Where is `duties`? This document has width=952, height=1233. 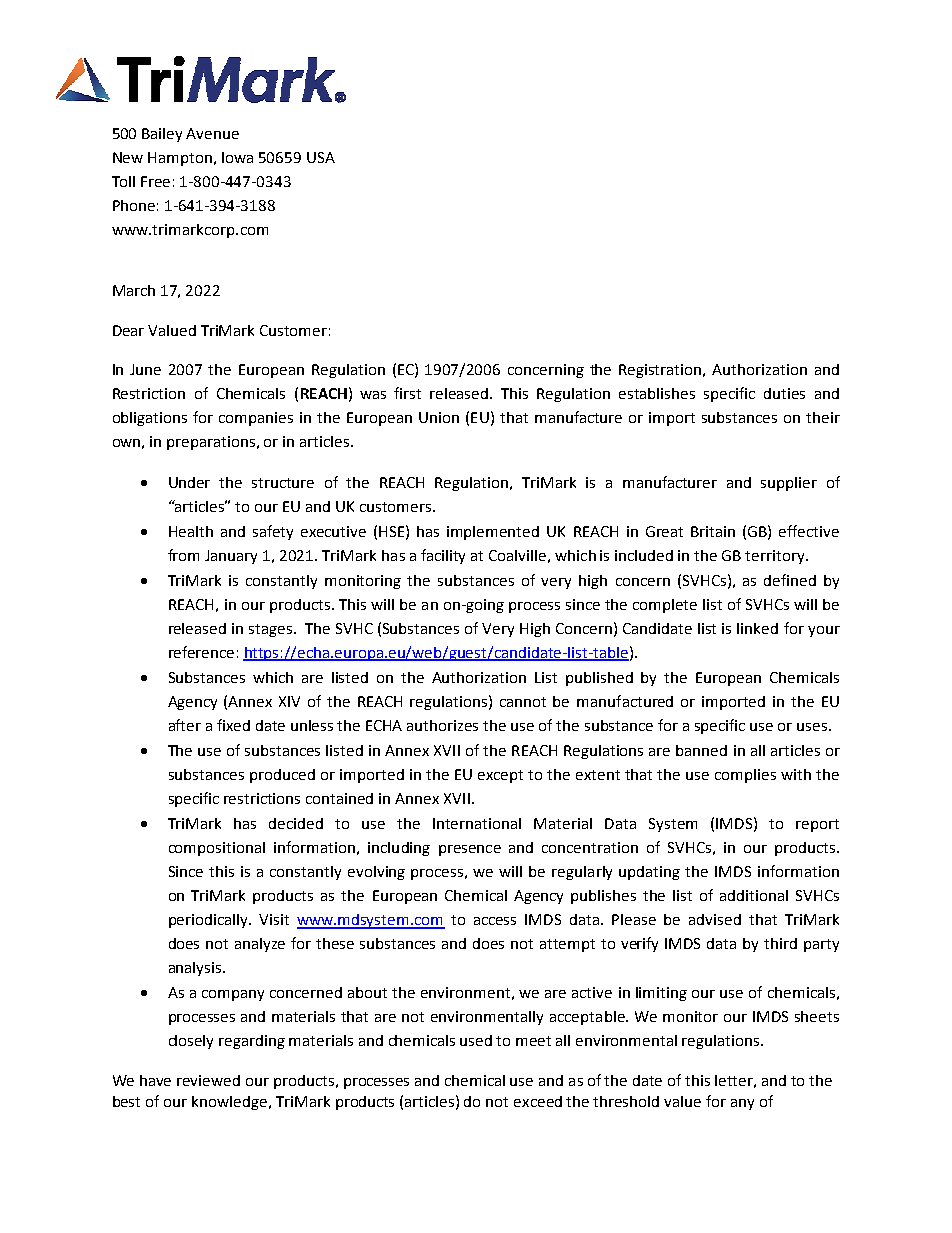
duties is located at coordinates (784, 393).
